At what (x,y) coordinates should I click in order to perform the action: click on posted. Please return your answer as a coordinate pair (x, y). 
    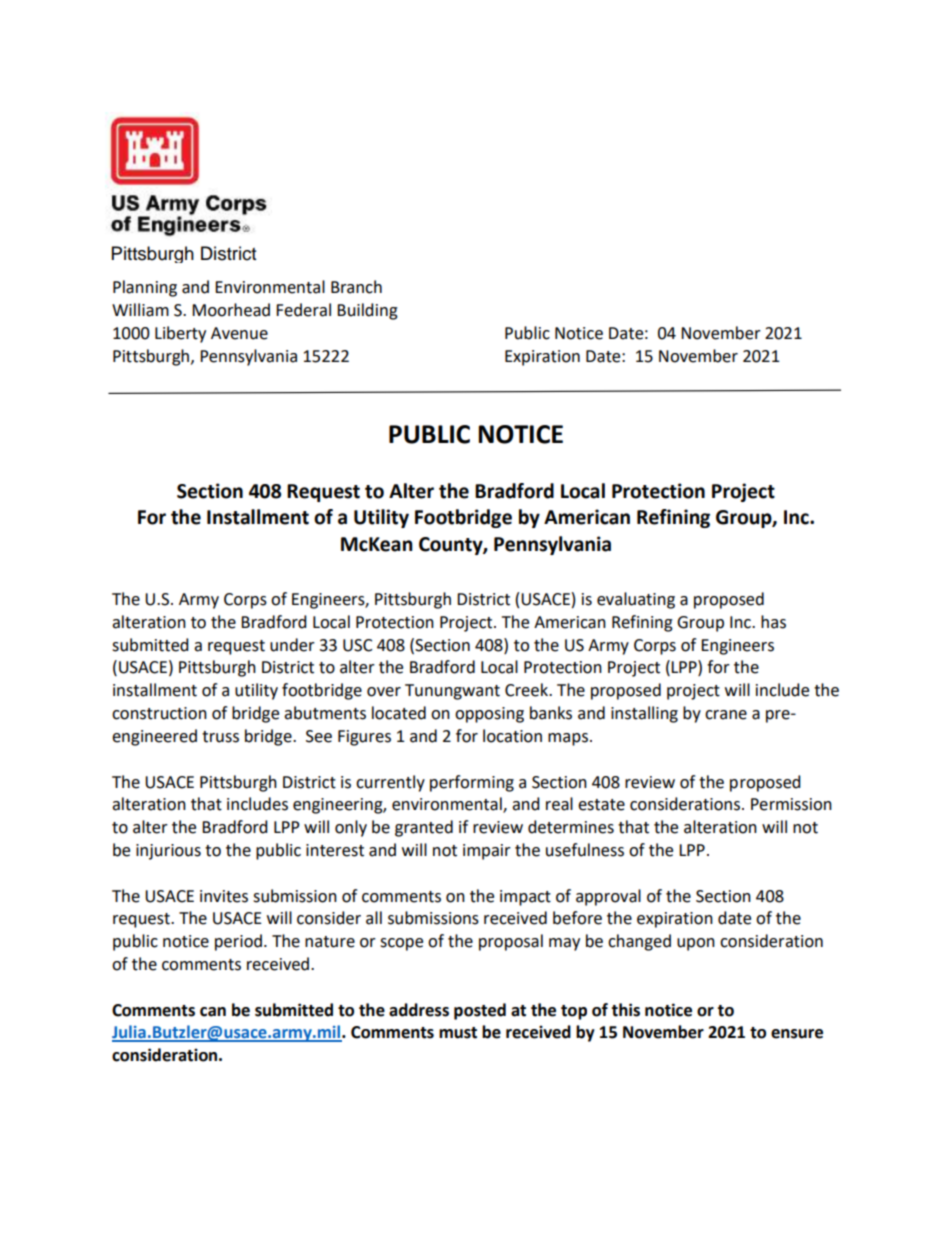
    Looking at the image, I should click on (480, 1011).
